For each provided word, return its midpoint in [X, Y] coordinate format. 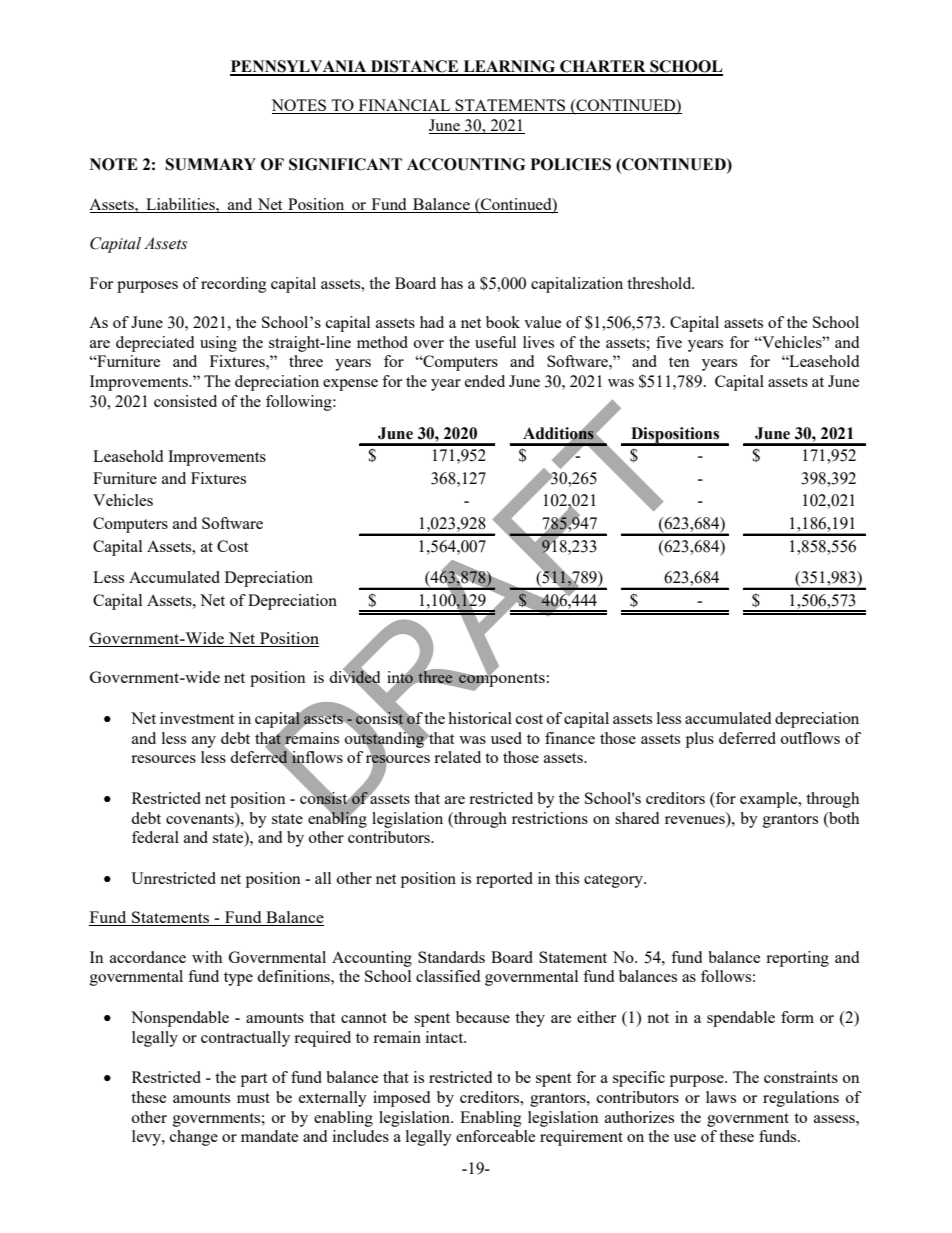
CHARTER [603, 67]
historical [480, 718]
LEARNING [509, 67]
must [253, 1098]
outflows [810, 738]
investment [197, 718]
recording [234, 285]
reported [504, 880]
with [207, 957]
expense [350, 385]
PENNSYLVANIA [299, 67]
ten [679, 362]
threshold [660, 283]
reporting [797, 959]
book [503, 322]
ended [485, 381]
